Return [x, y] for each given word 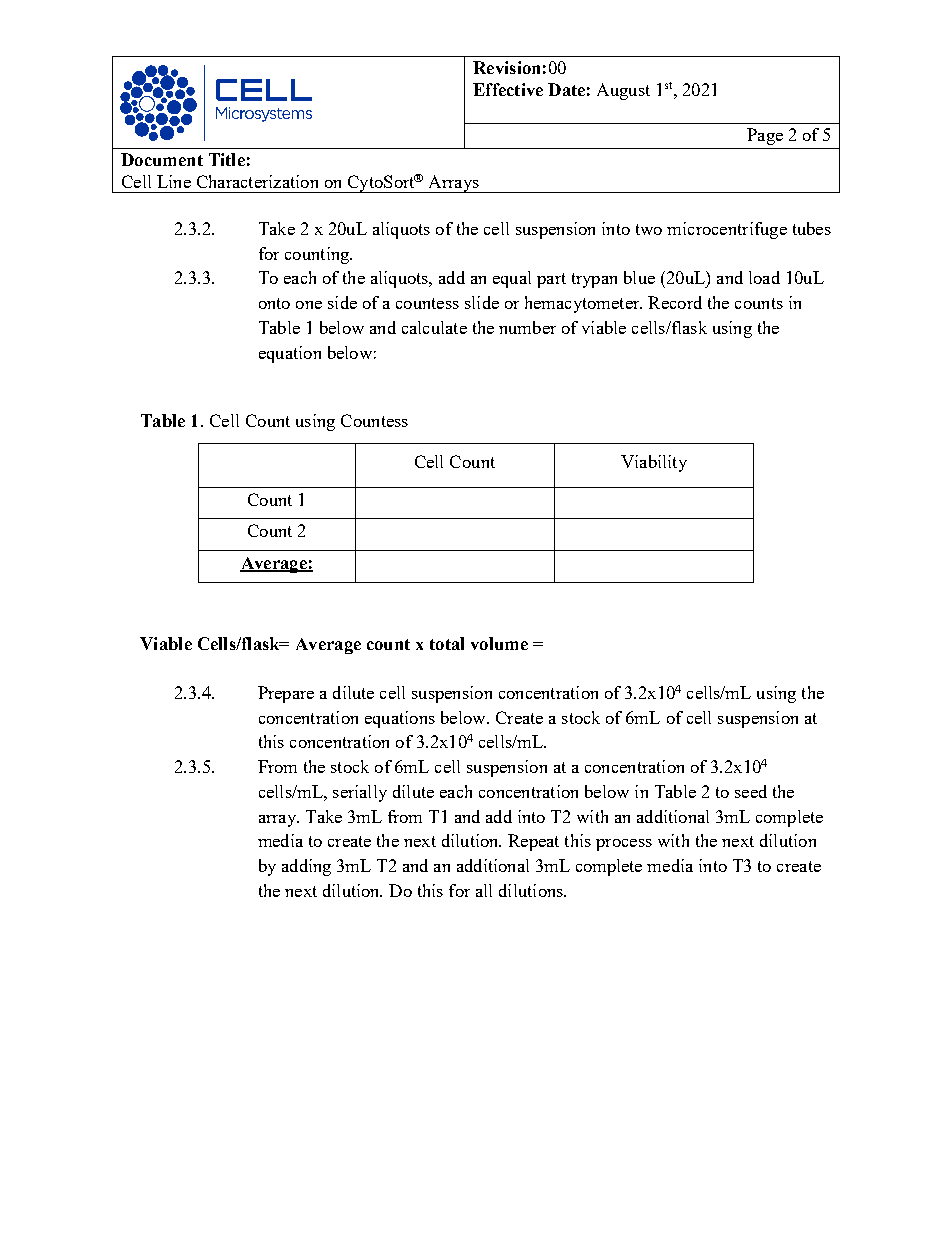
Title [227, 159]
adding [306, 867]
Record [675, 302]
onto [274, 303]
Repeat [533, 842]
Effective [508, 89]
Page [765, 136]
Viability [654, 463]
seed [751, 791]
